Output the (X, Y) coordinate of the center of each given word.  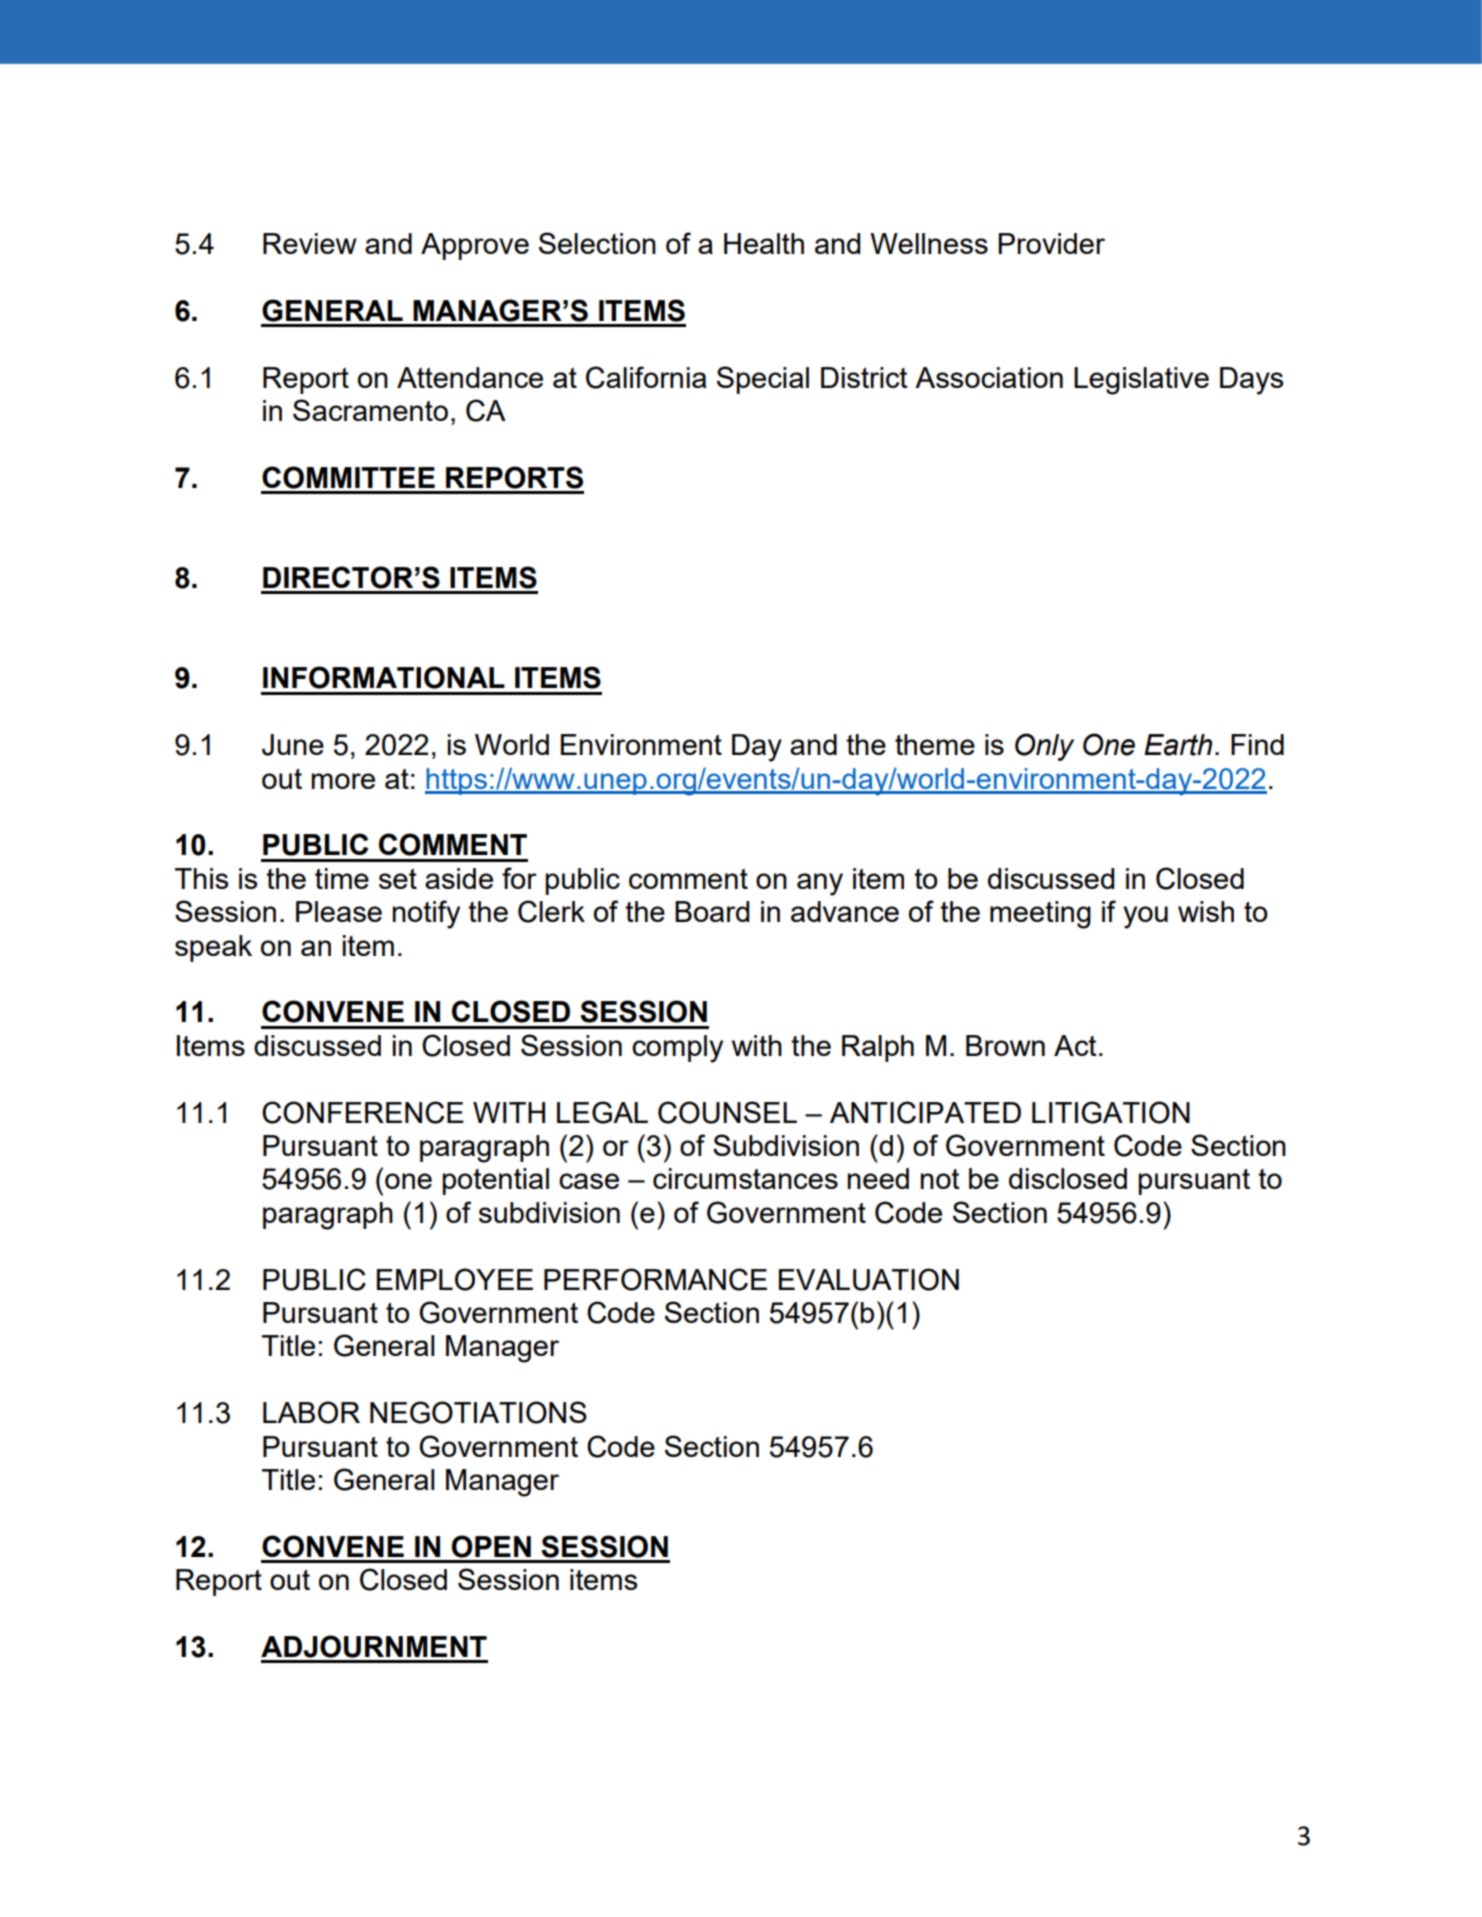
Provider (1051, 243)
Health (764, 243)
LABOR (311, 1412)
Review (310, 243)
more (343, 781)
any (820, 884)
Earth (1178, 745)
